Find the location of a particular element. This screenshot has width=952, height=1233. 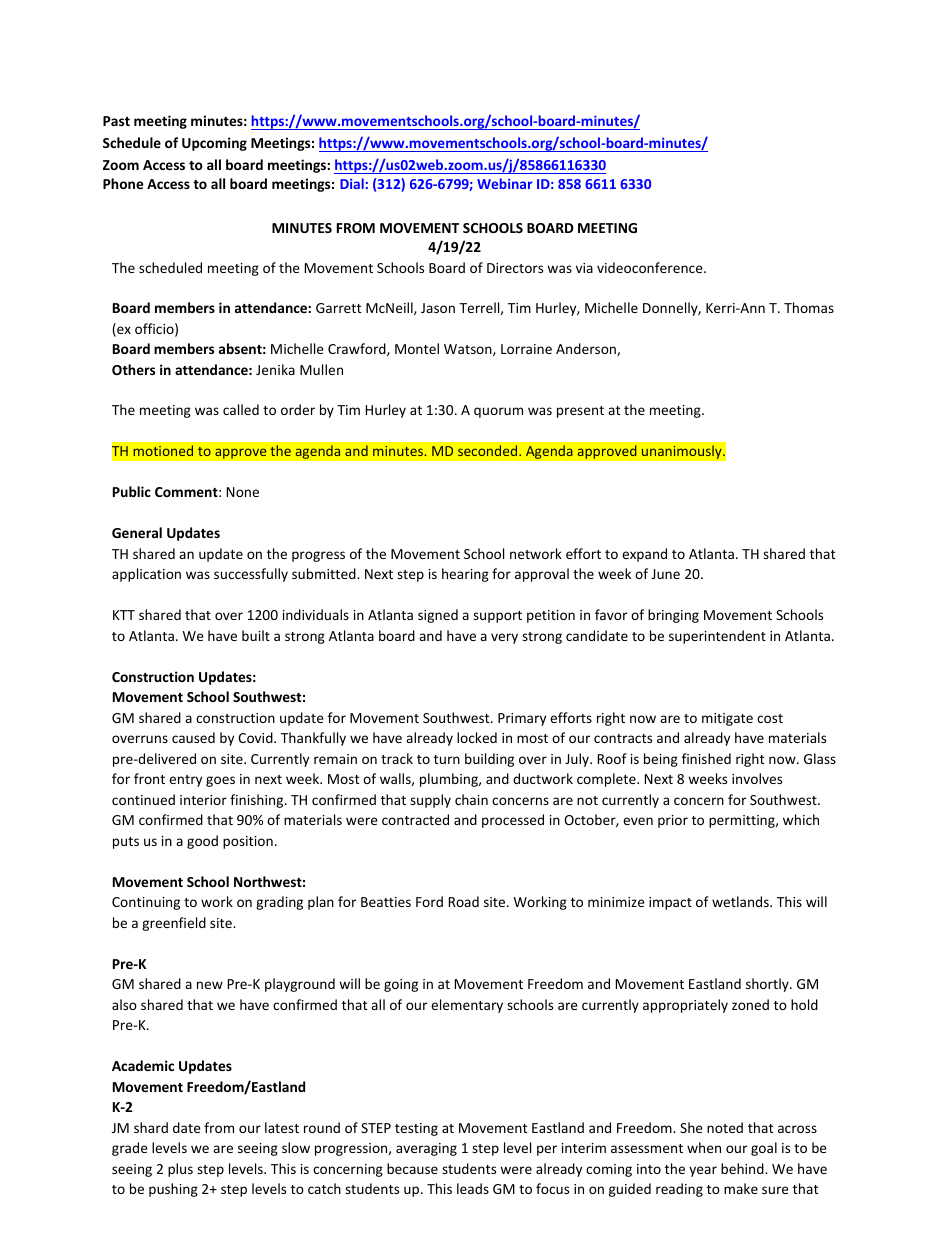

via is located at coordinates (584, 268).
